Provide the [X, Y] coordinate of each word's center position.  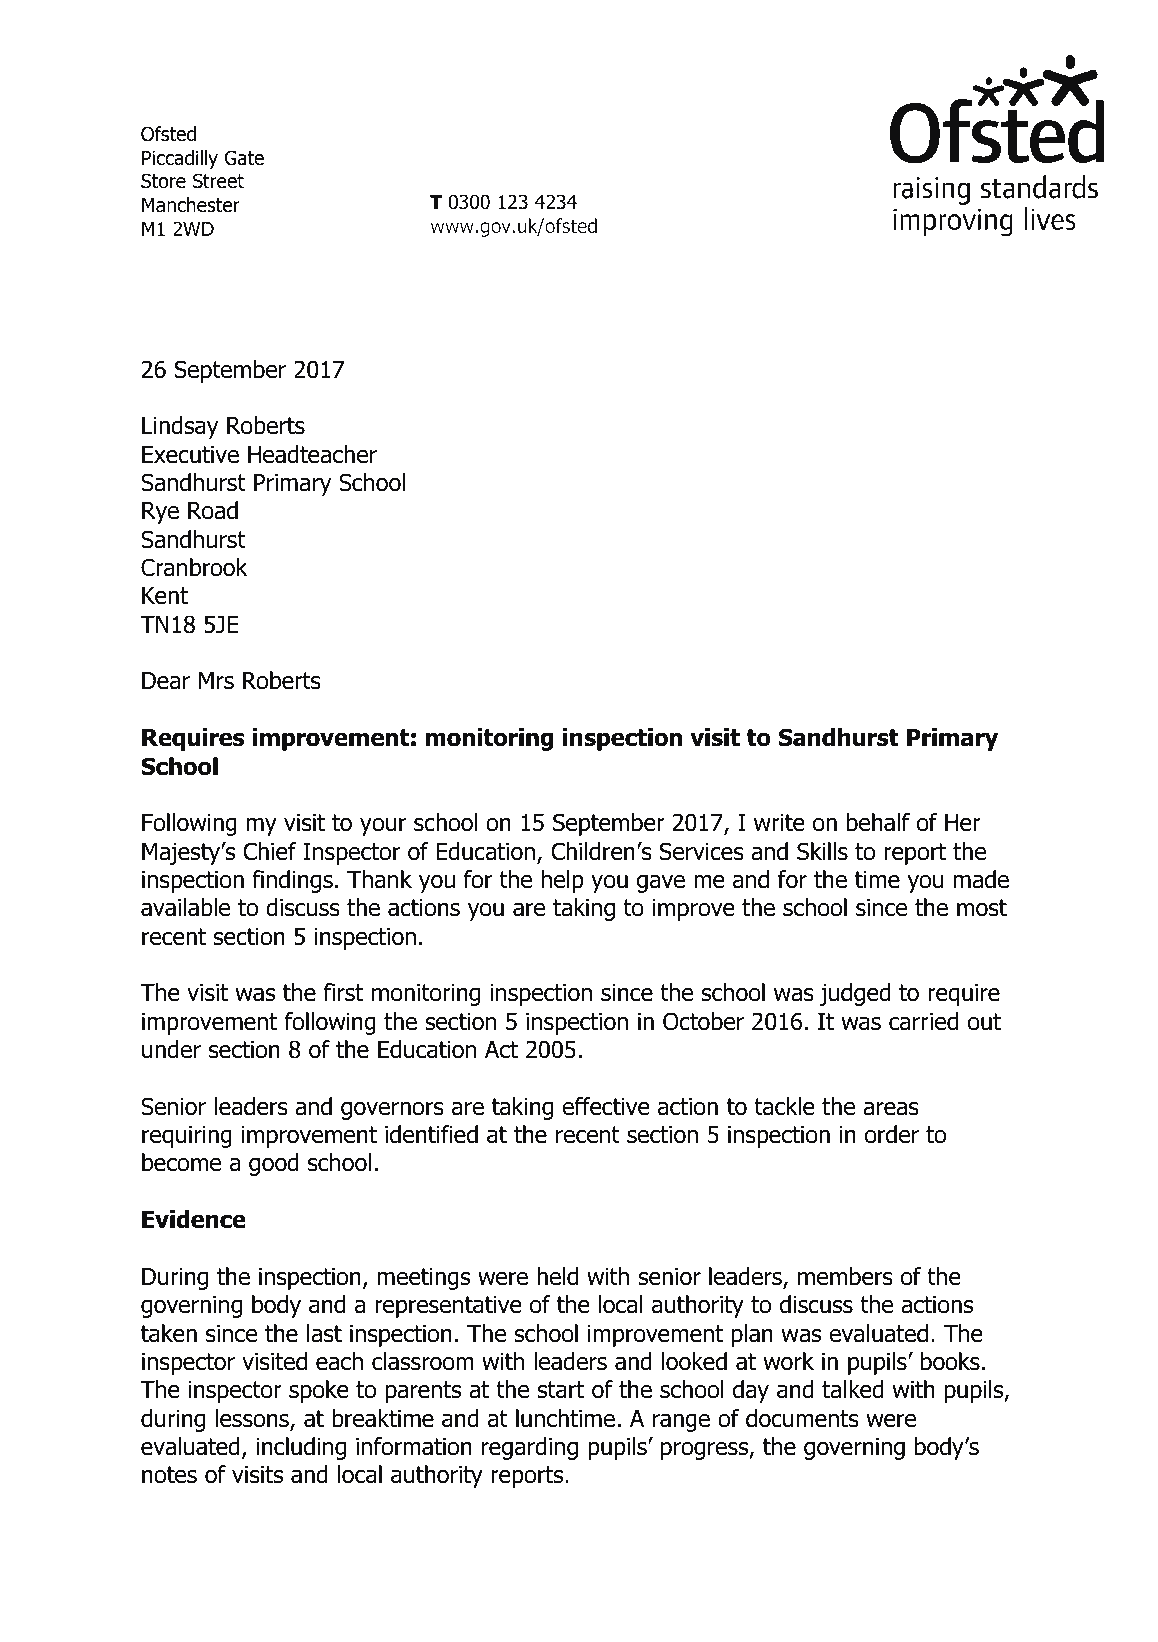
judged [855, 994]
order [892, 1134]
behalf [878, 822]
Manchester [191, 205]
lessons [253, 1419]
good [274, 1164]
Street [218, 181]
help [563, 881]
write [779, 823]
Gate [244, 158]
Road [213, 510]
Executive [190, 455]
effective [606, 1106]
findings [292, 881]
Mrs [216, 681]
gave [661, 884]
